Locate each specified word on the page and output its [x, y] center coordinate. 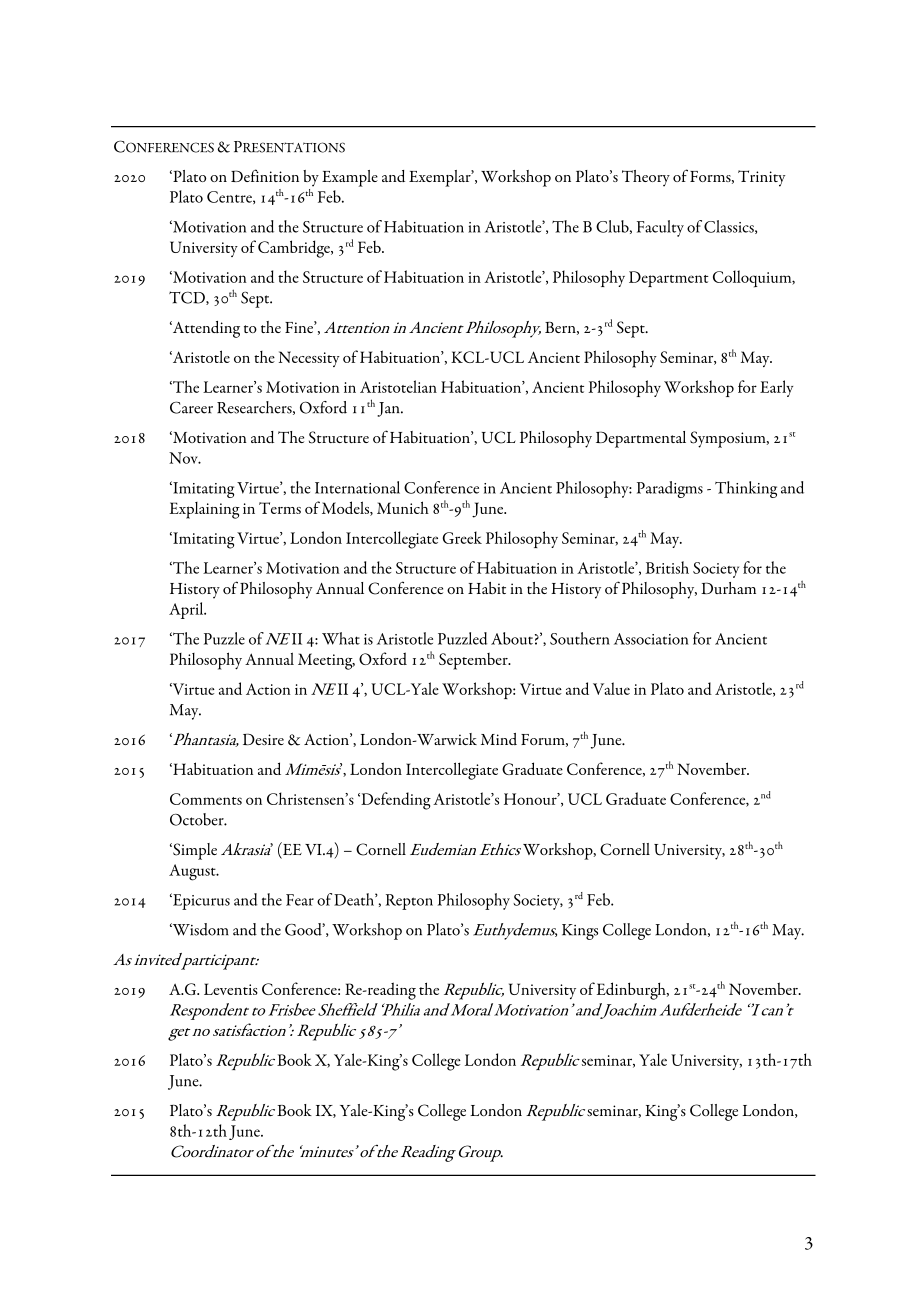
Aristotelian [398, 386]
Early [776, 388]
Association [651, 639]
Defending [395, 801]
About [512, 638]
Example [350, 178]
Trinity [761, 178]
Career [191, 407]
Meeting [326, 661]
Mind [499, 739]
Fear [300, 900]
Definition [265, 175]
